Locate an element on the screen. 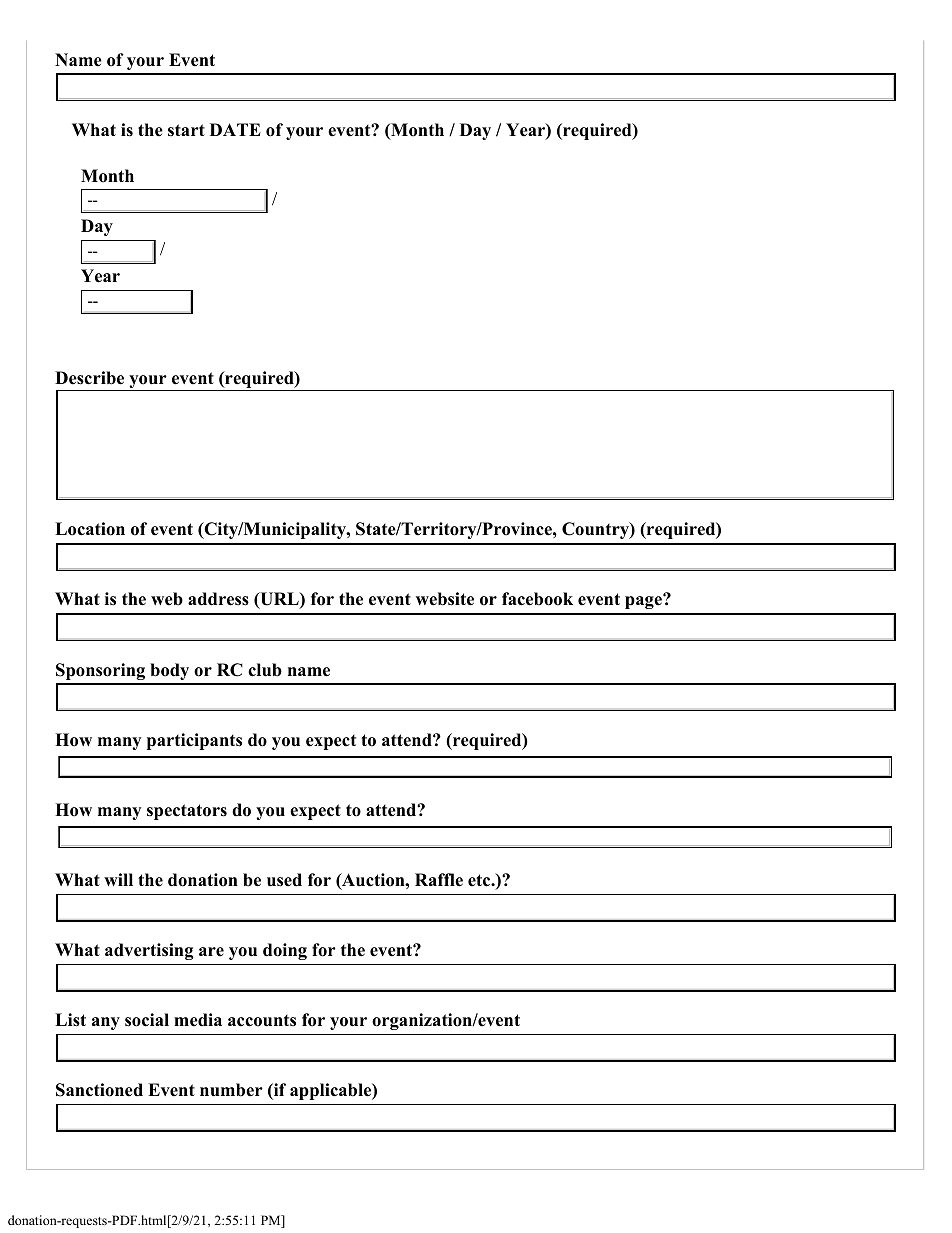  accounts is located at coordinates (262, 1021).
